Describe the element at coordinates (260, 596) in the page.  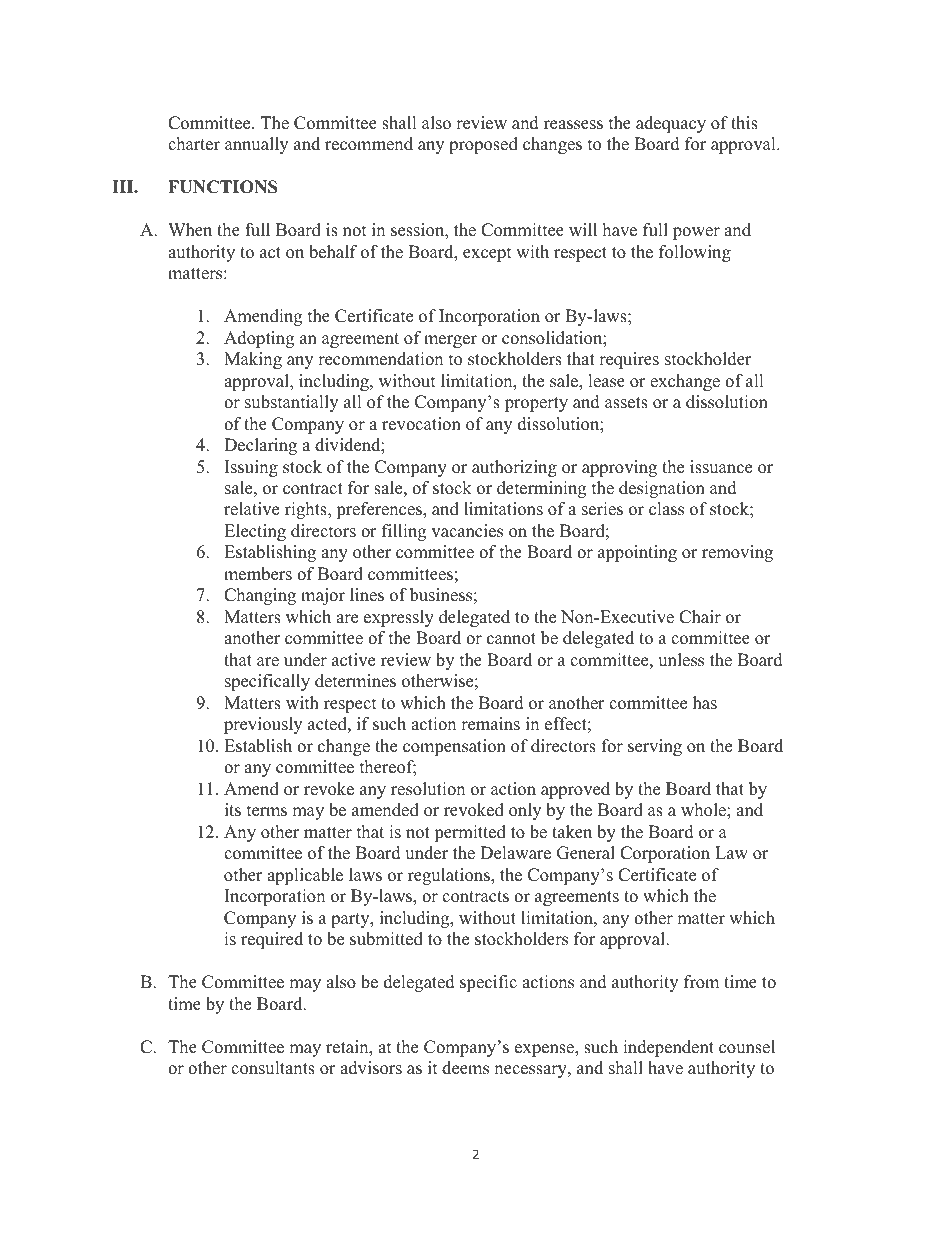
I see `Changing` at that location.
